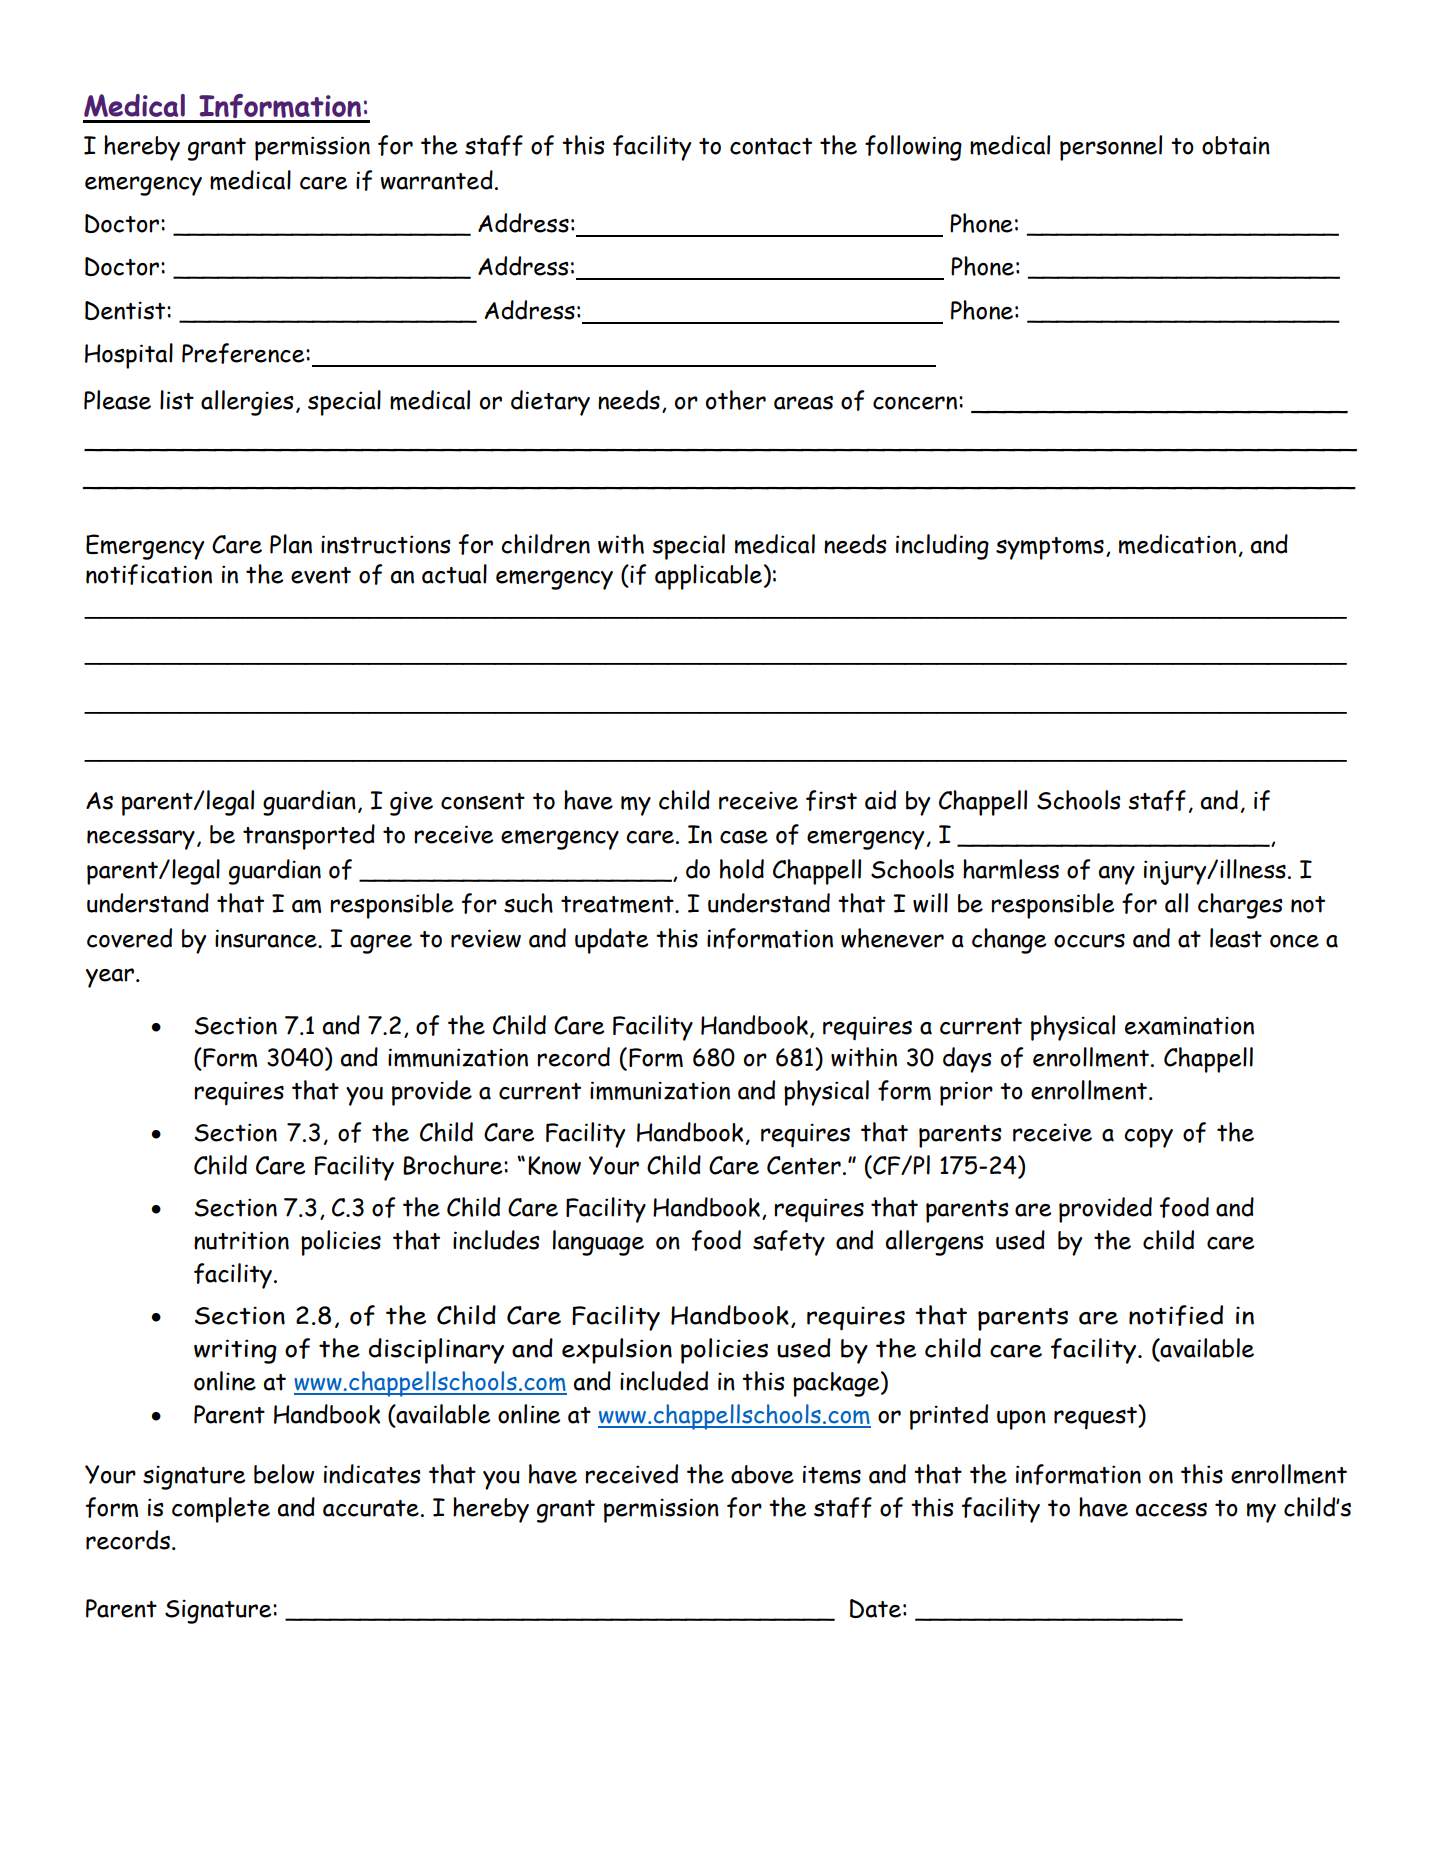 The width and height of the screenshot is (1446, 1871). I want to click on below, so click(284, 1474).
